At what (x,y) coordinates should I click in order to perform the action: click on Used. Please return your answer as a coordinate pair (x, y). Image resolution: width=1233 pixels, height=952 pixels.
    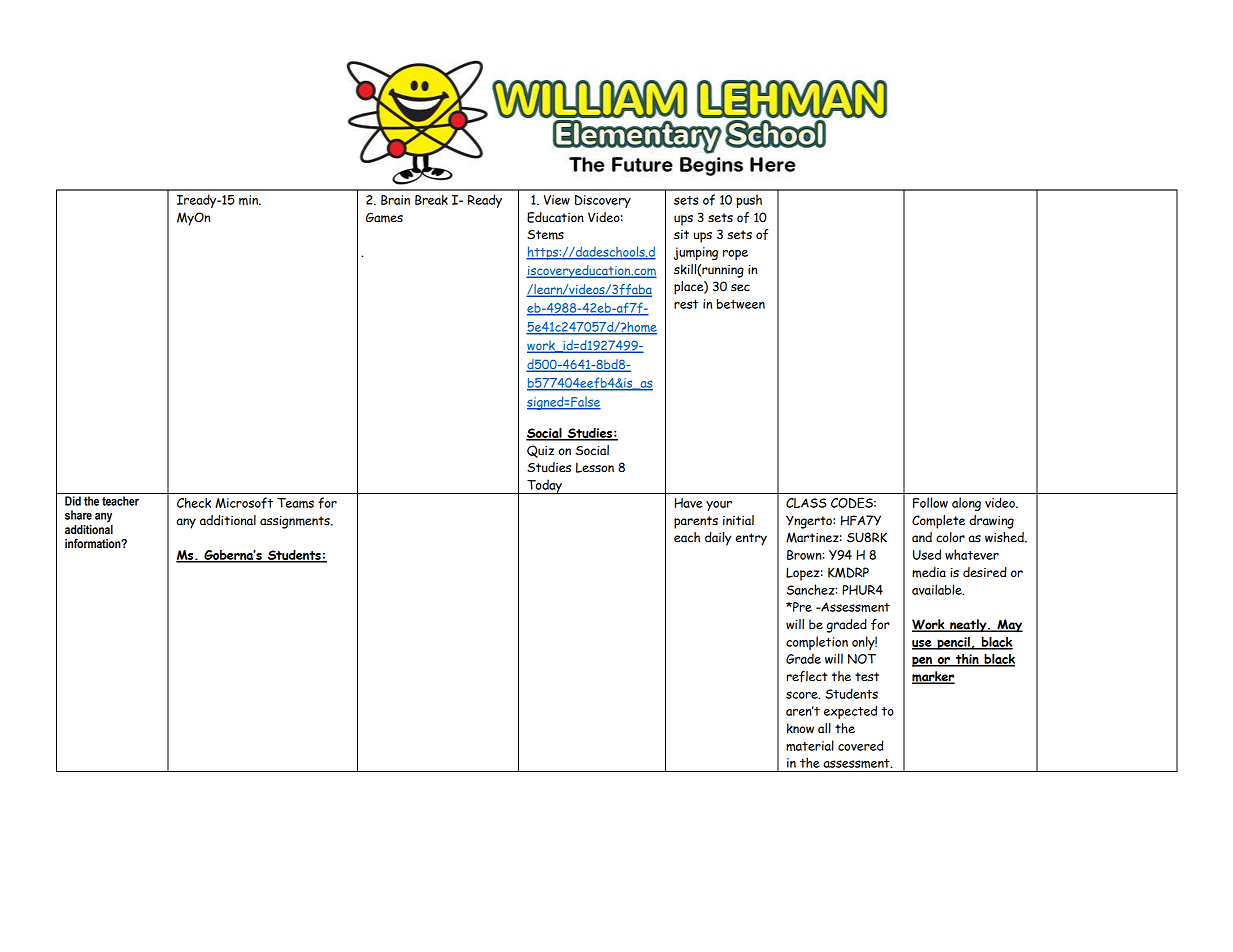
    Looking at the image, I should click on (927, 554).
